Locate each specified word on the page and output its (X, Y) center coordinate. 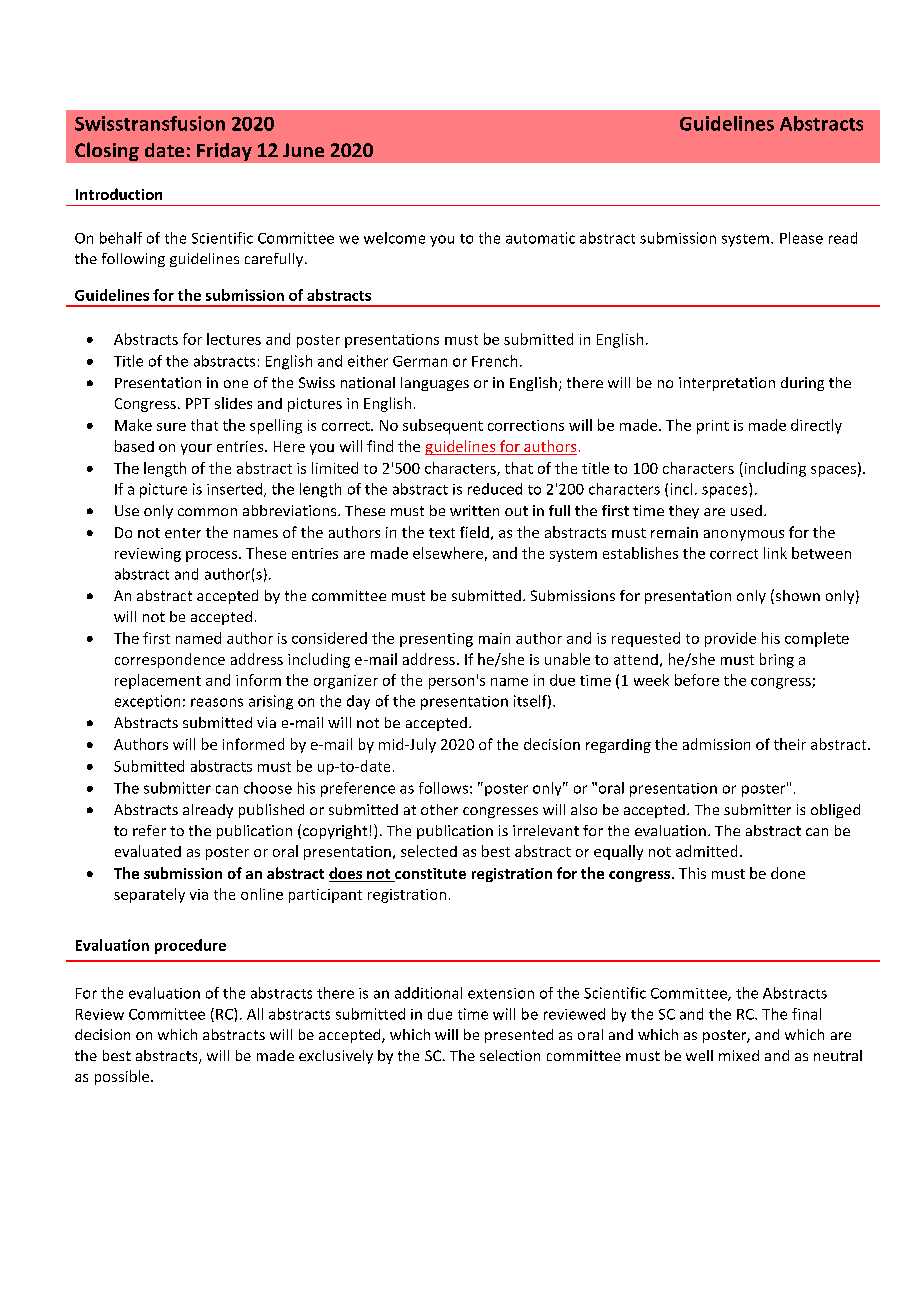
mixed (739, 1055)
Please (801, 238)
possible (123, 1077)
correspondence (170, 660)
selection (510, 1055)
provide (730, 639)
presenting (436, 640)
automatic (540, 238)
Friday (224, 152)
